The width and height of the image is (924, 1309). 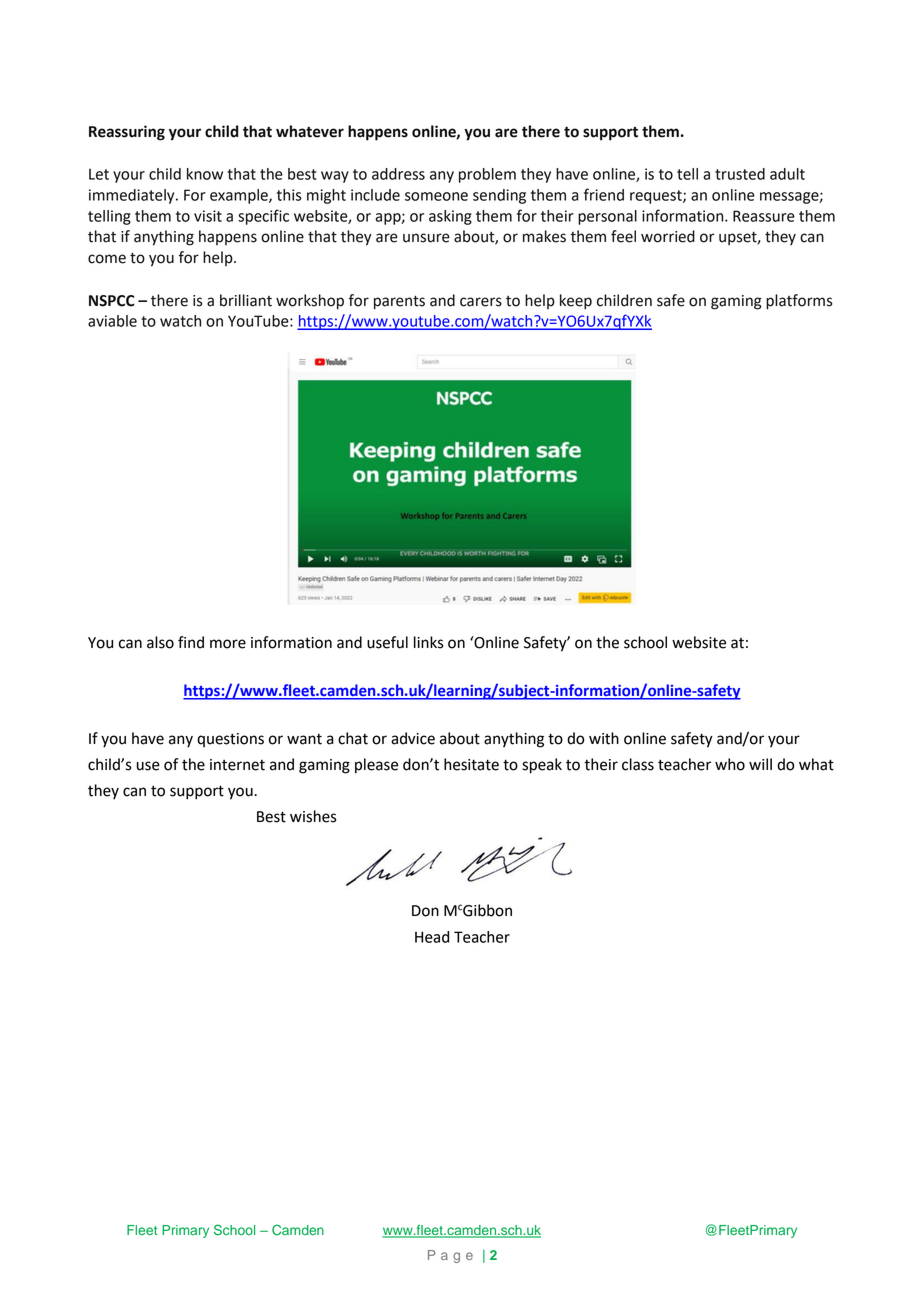 What do you see at coordinates (191, 642) in the image?
I see `find` at bounding box center [191, 642].
